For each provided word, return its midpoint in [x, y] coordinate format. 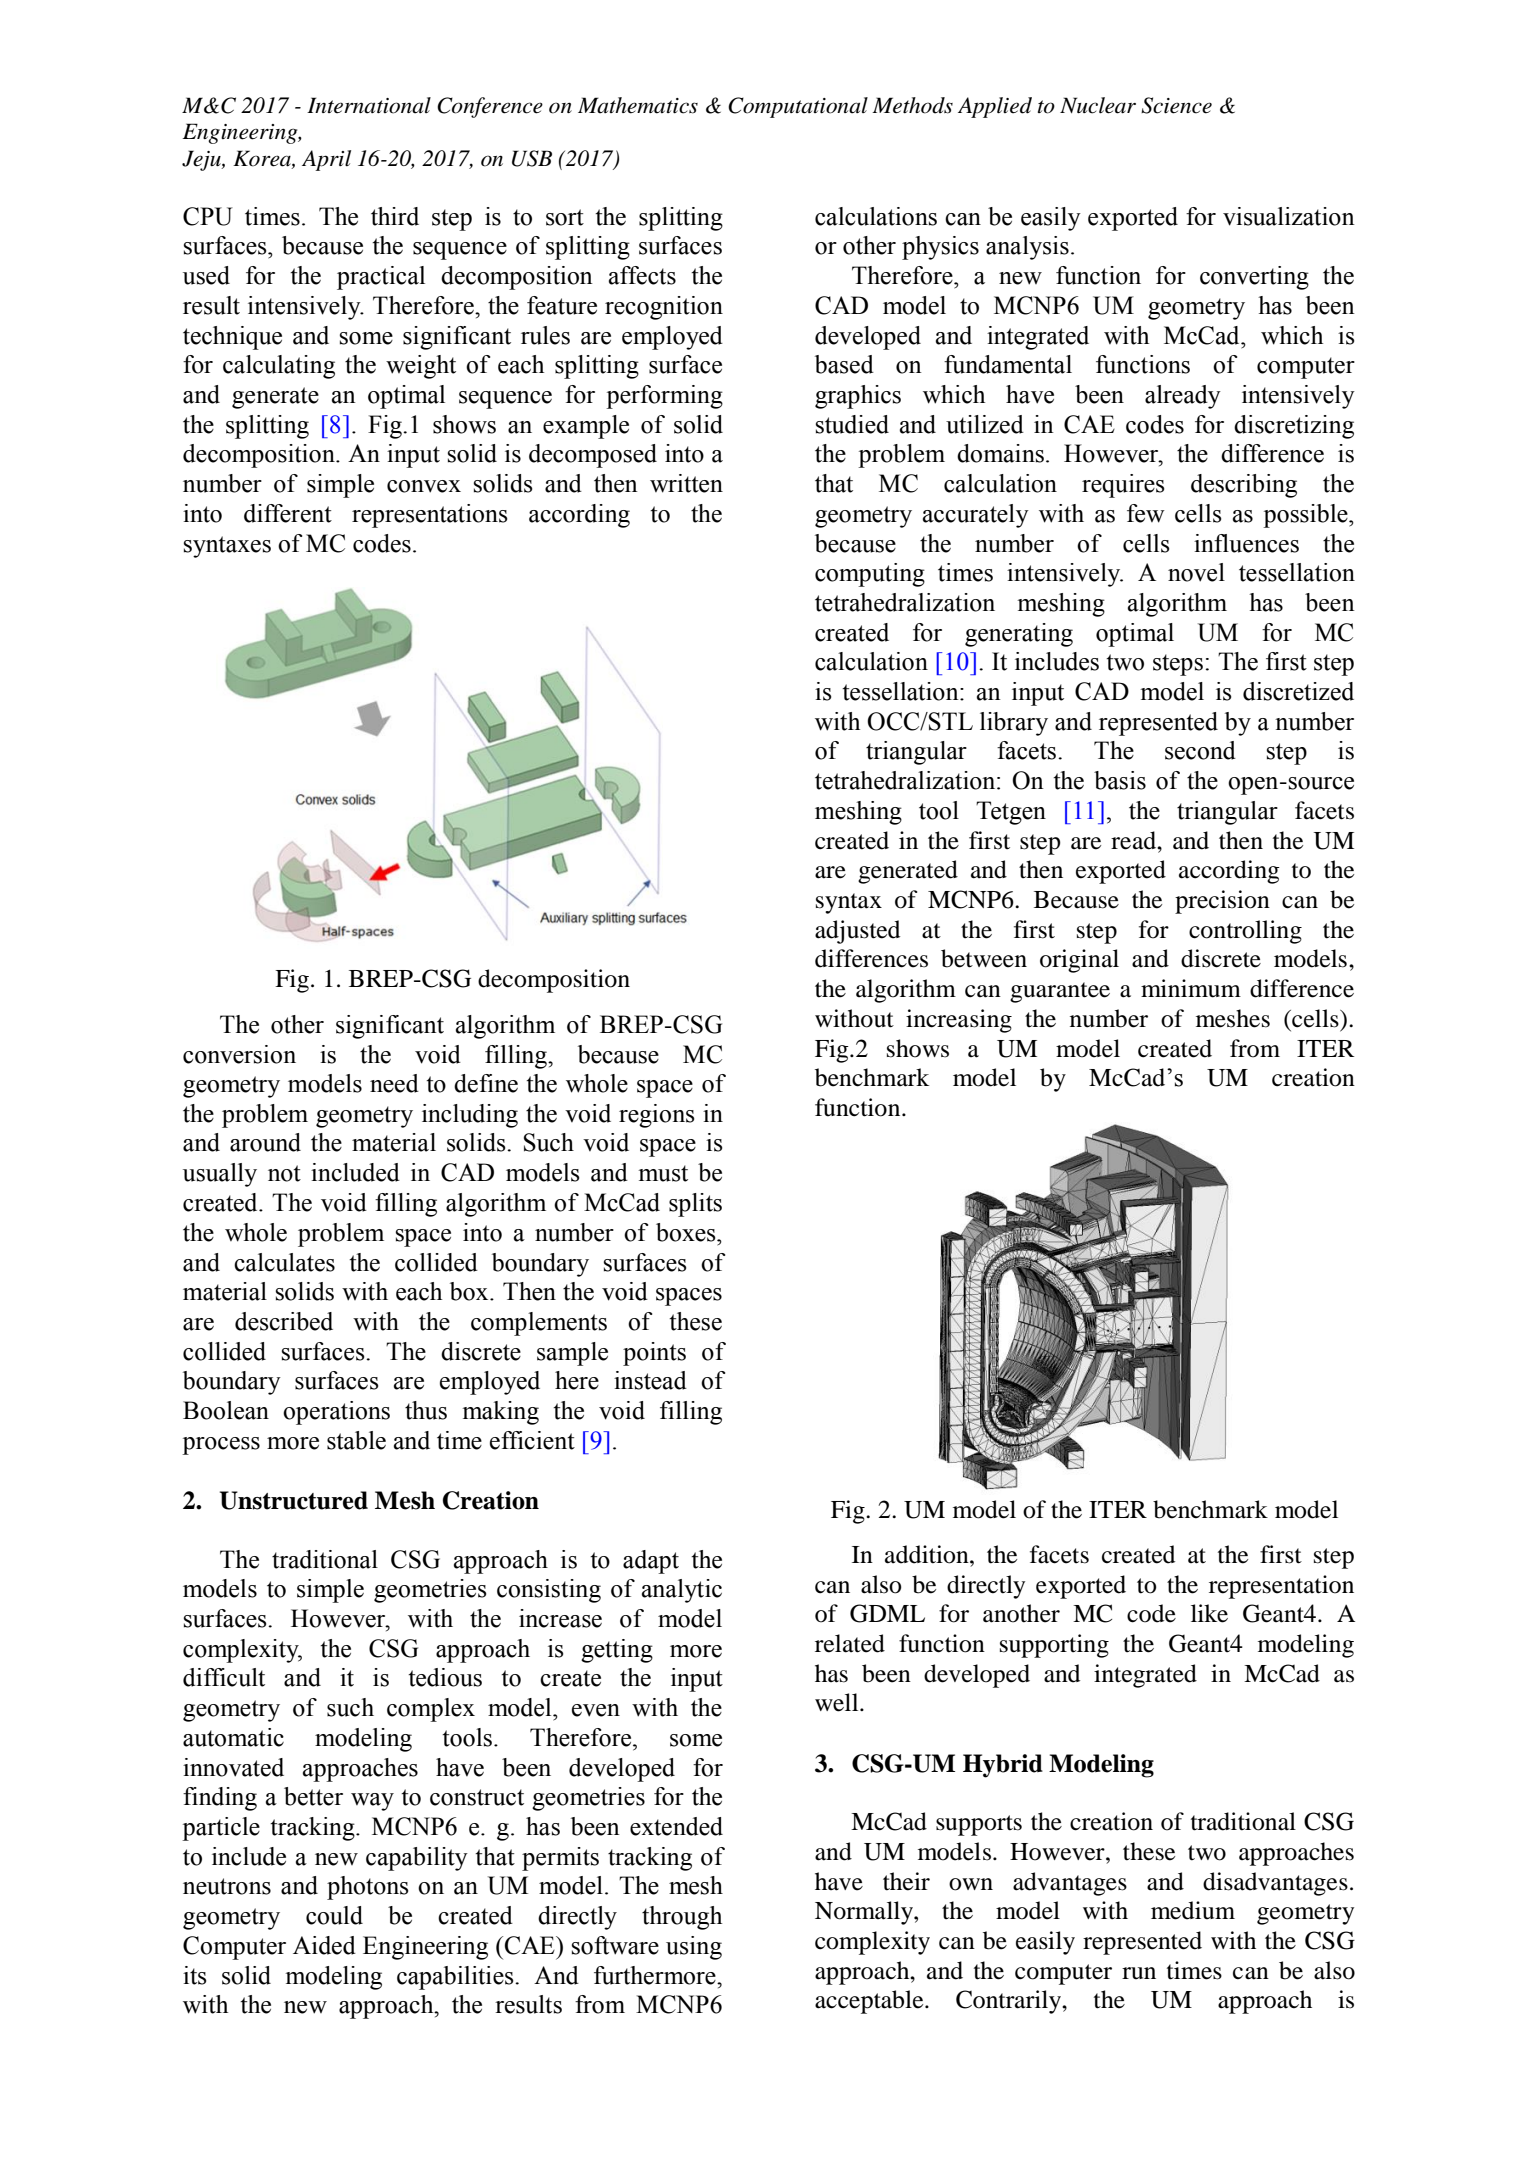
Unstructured [294, 1500]
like [1209, 1613]
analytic [682, 1591]
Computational [798, 107]
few [1146, 513]
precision [1222, 902]
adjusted [857, 932]
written [686, 483]
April [326, 160]
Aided [324, 1945]
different [288, 513]
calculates [284, 1262]
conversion [239, 1054]
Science [1176, 105]
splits [695, 1205]
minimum [1191, 988]
